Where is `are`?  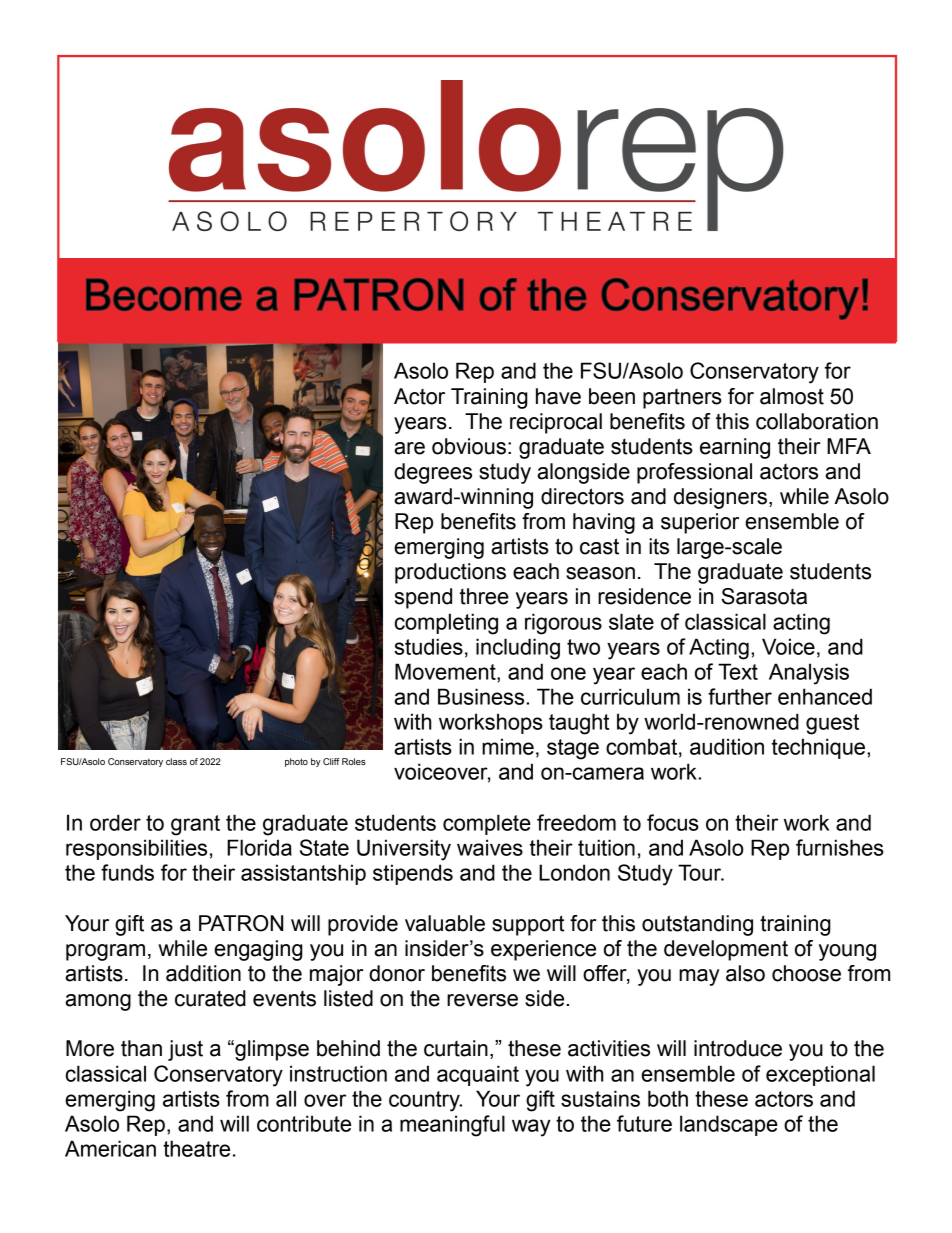
are is located at coordinates (409, 448).
